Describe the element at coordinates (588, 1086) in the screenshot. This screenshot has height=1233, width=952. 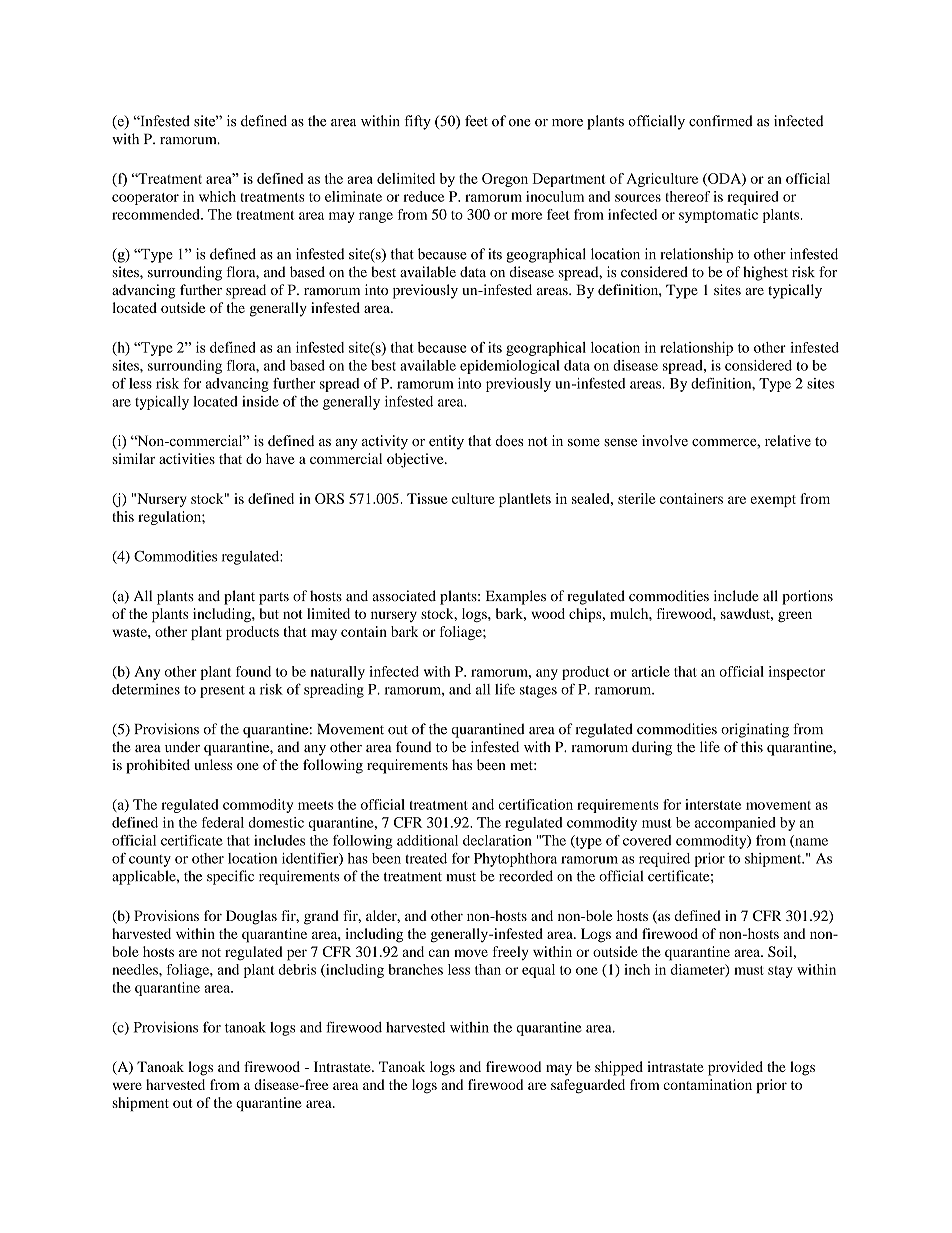
I see `safeguarded` at that location.
